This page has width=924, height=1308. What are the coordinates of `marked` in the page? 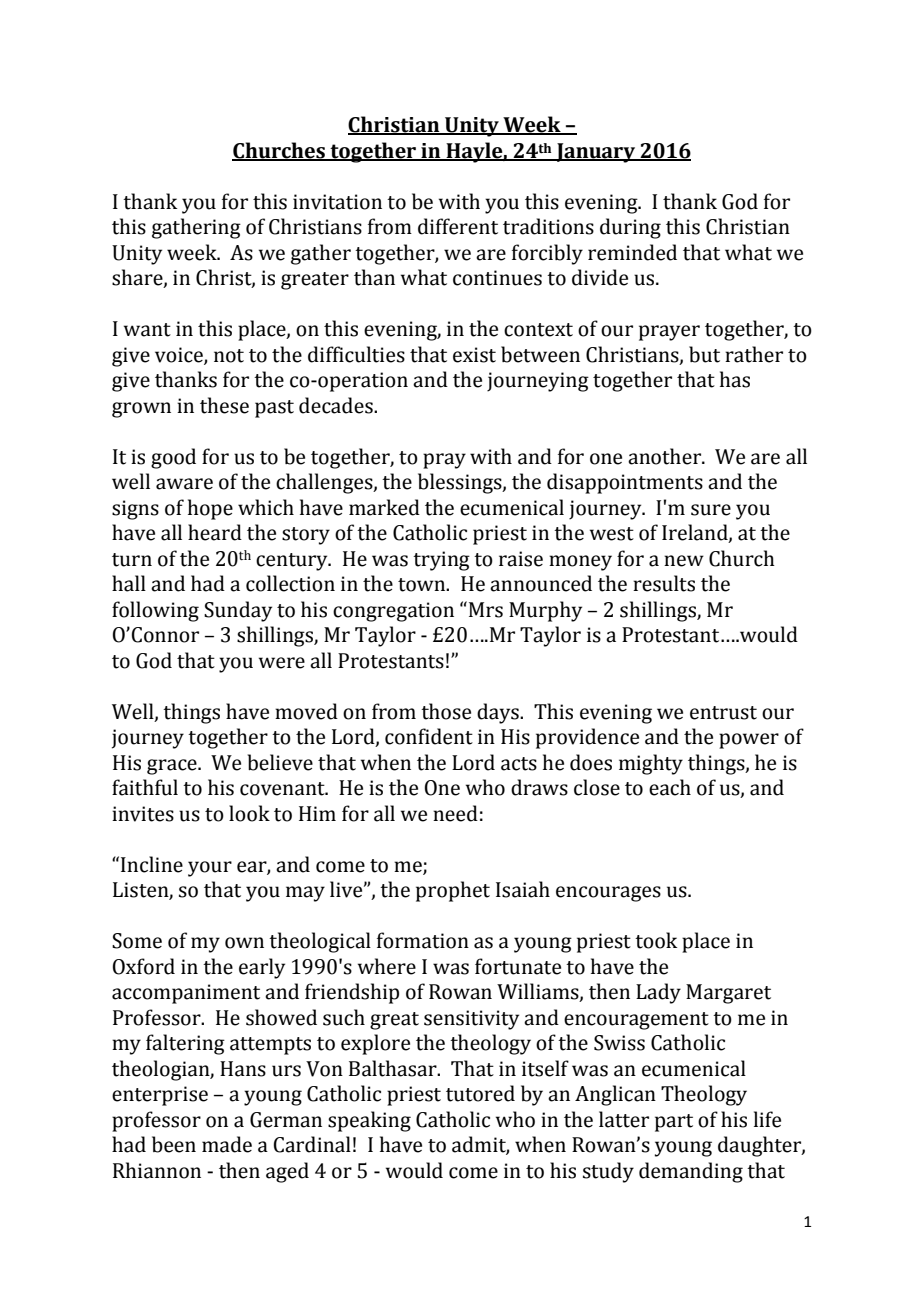 It's located at (384, 507).
